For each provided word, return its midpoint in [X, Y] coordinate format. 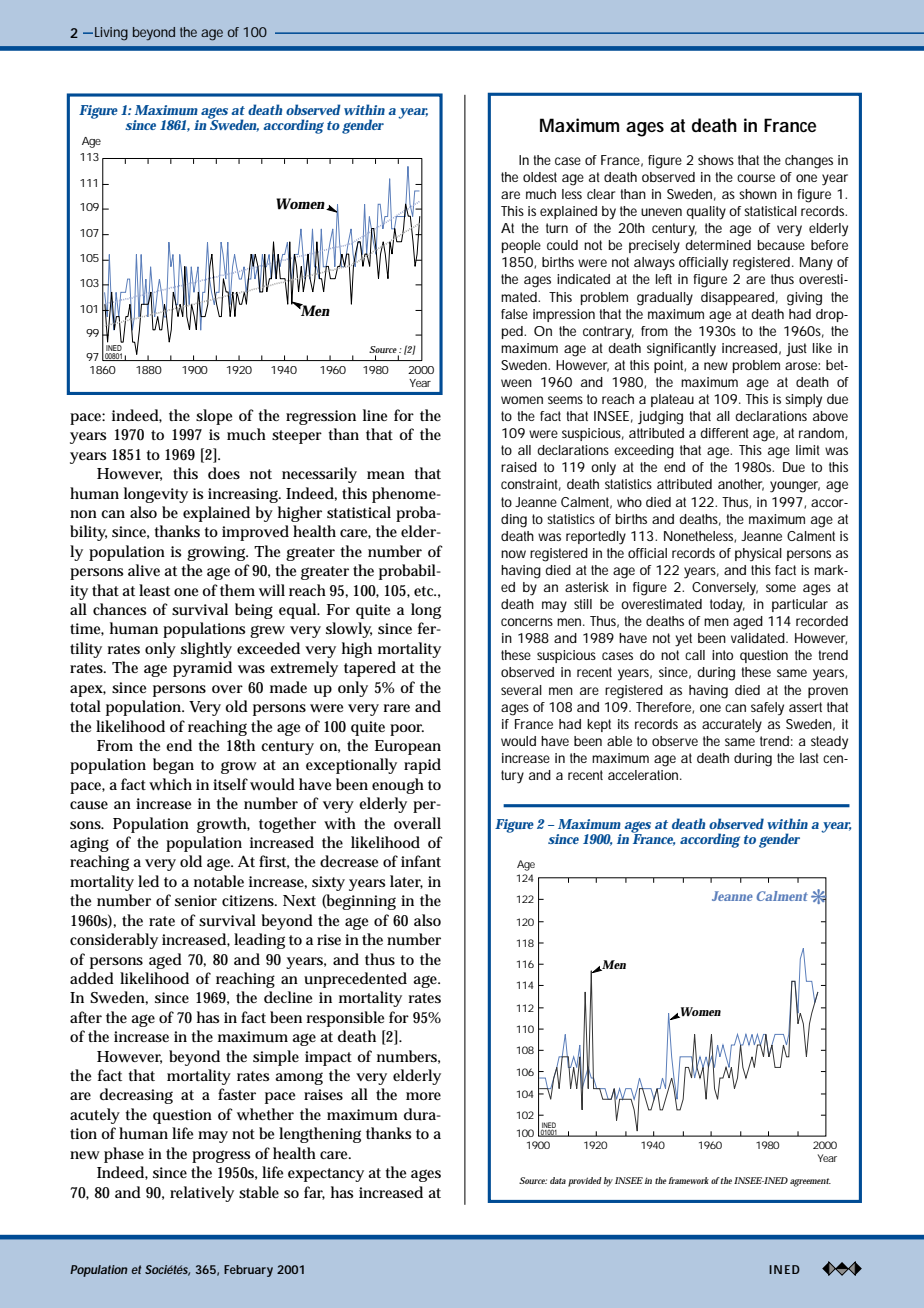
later [406, 882]
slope [214, 417]
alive [144, 570]
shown [758, 194]
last [809, 758]
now [513, 554]
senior [196, 900]
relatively [202, 1194]
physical [758, 555]
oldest [540, 177]
